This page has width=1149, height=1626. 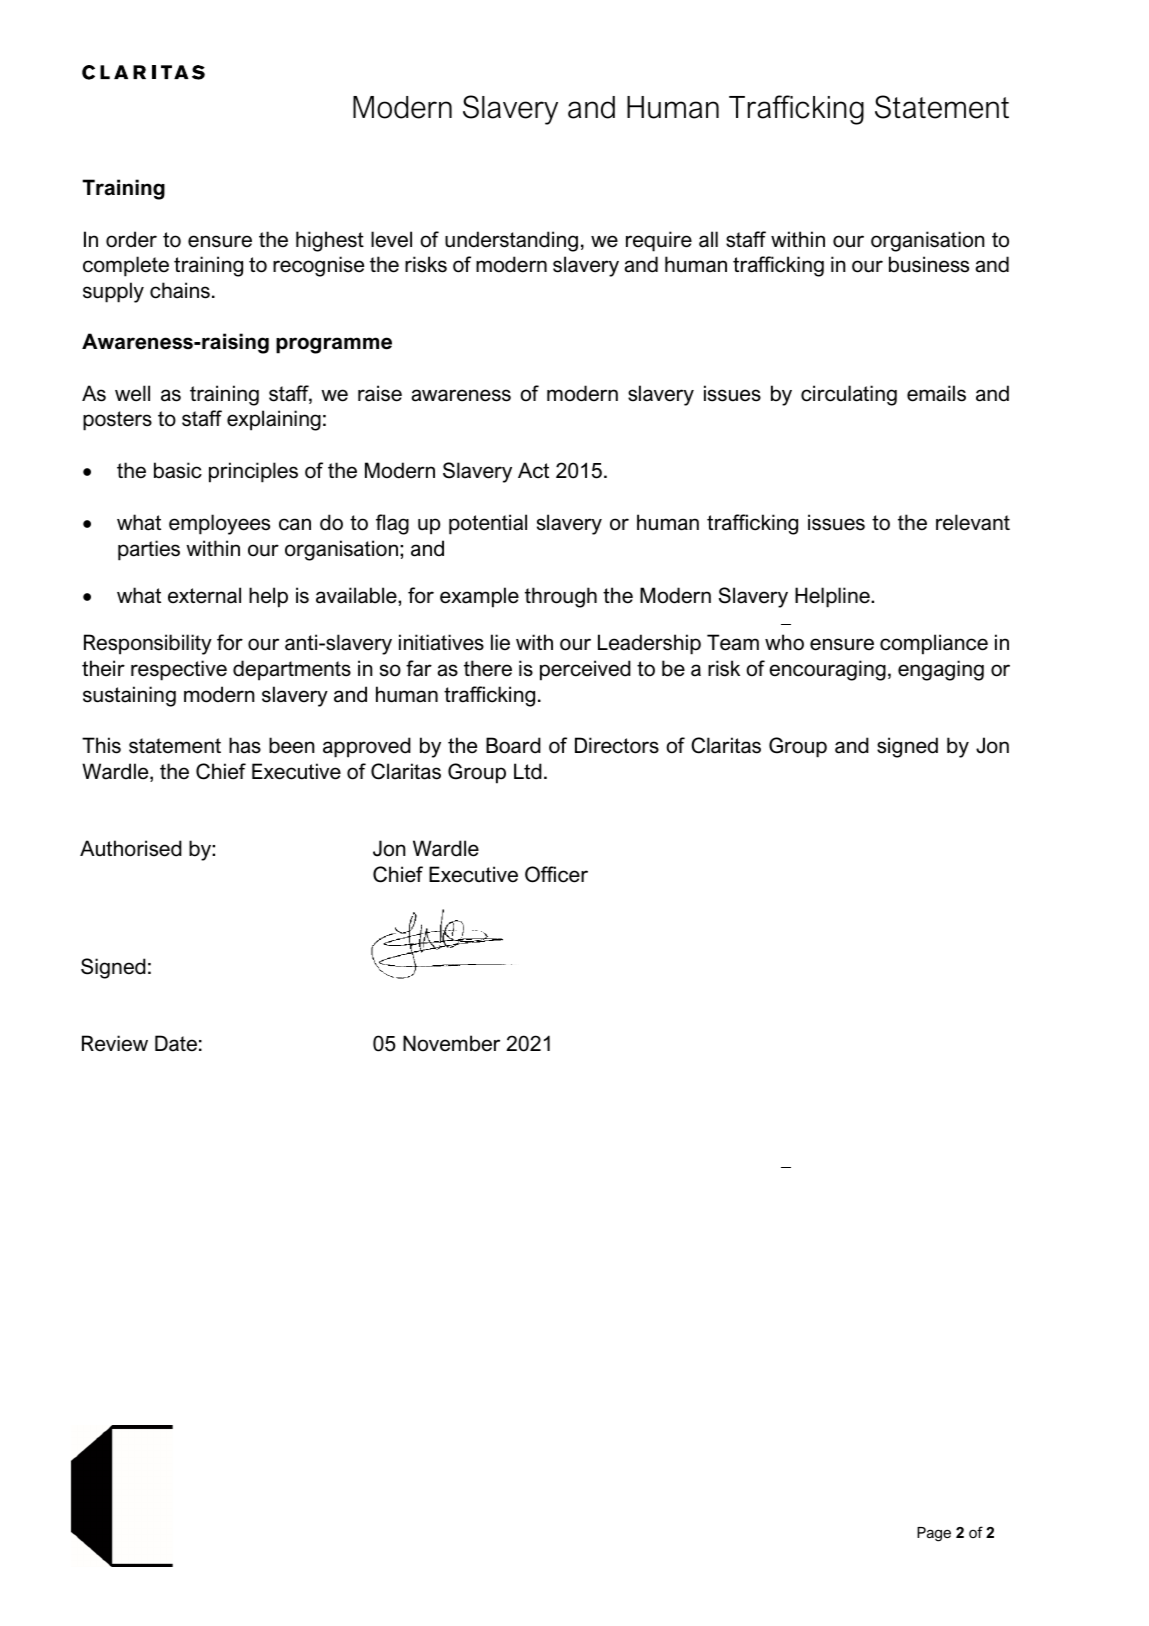 I want to click on Authorised, so click(x=131, y=848).
